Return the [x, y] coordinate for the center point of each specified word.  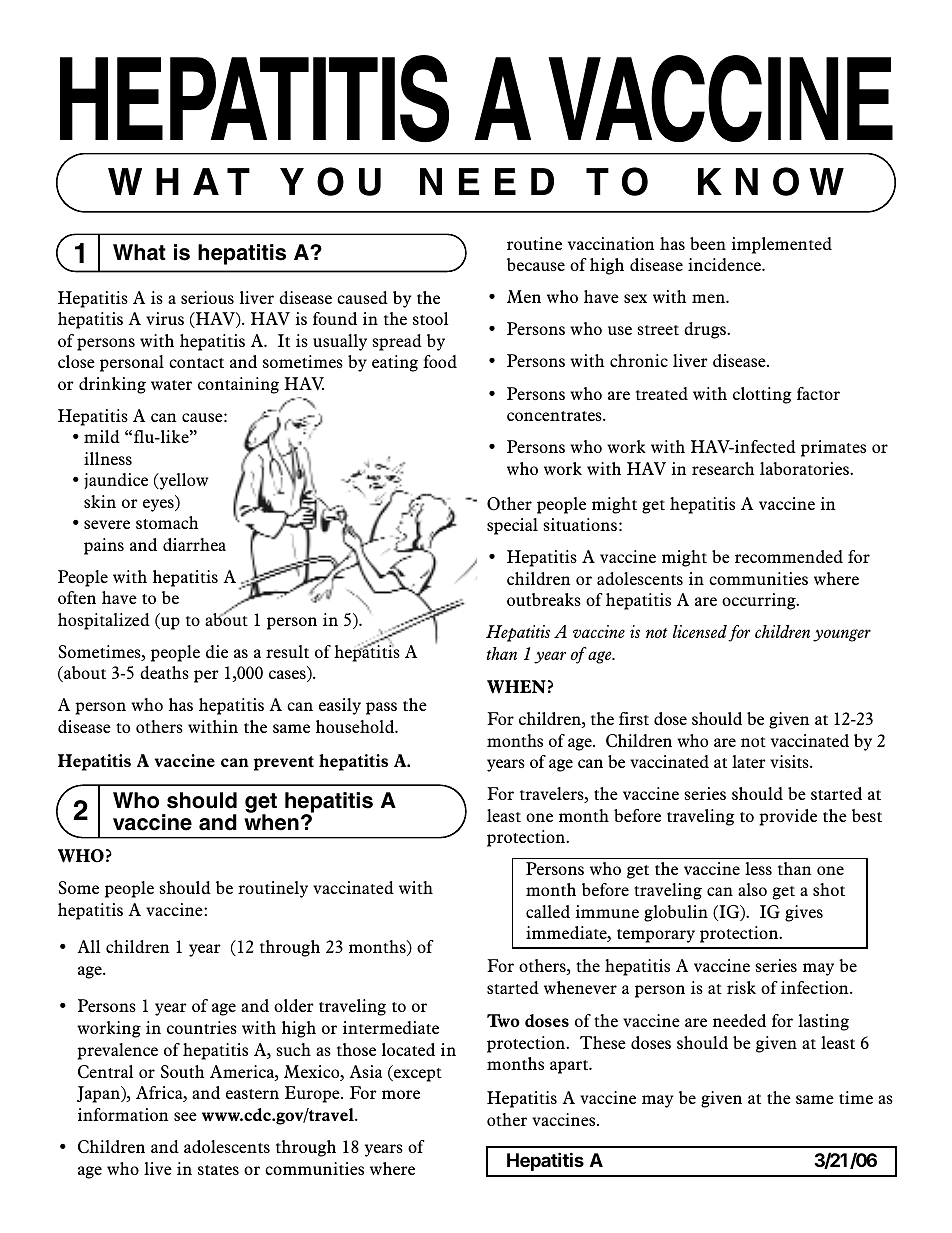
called [548, 911]
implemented [781, 245]
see [185, 1116]
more [401, 1094]
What [139, 252]
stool [431, 318]
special [512, 526]
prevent [284, 763]
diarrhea [194, 544]
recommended [789, 556]
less [758, 868]
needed [739, 1020]
